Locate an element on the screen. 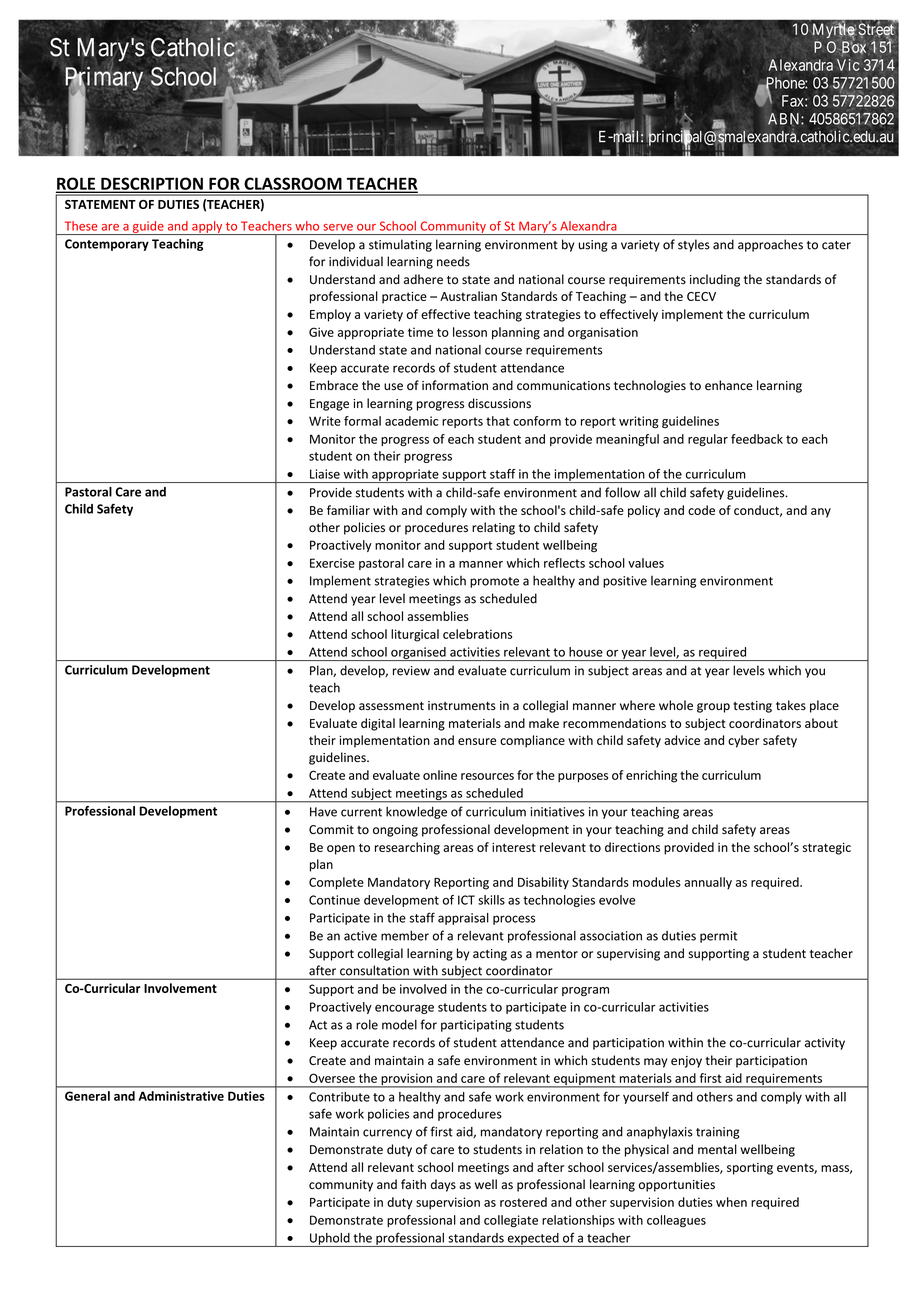 Image resolution: width=924 pixels, height=1308 pixels. collegiate is located at coordinates (511, 1221).
